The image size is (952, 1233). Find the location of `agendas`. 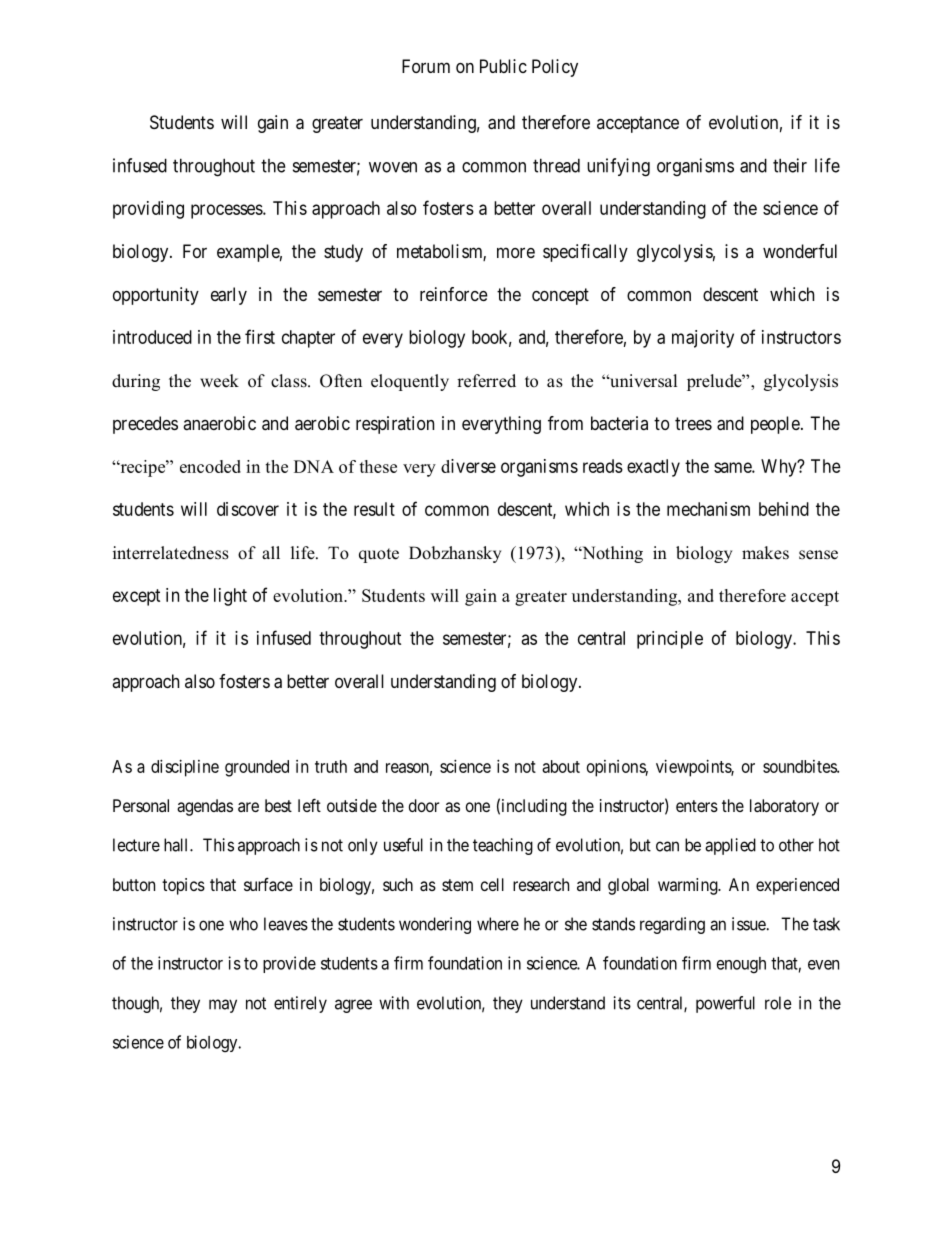

agendas is located at coordinates (205, 807).
